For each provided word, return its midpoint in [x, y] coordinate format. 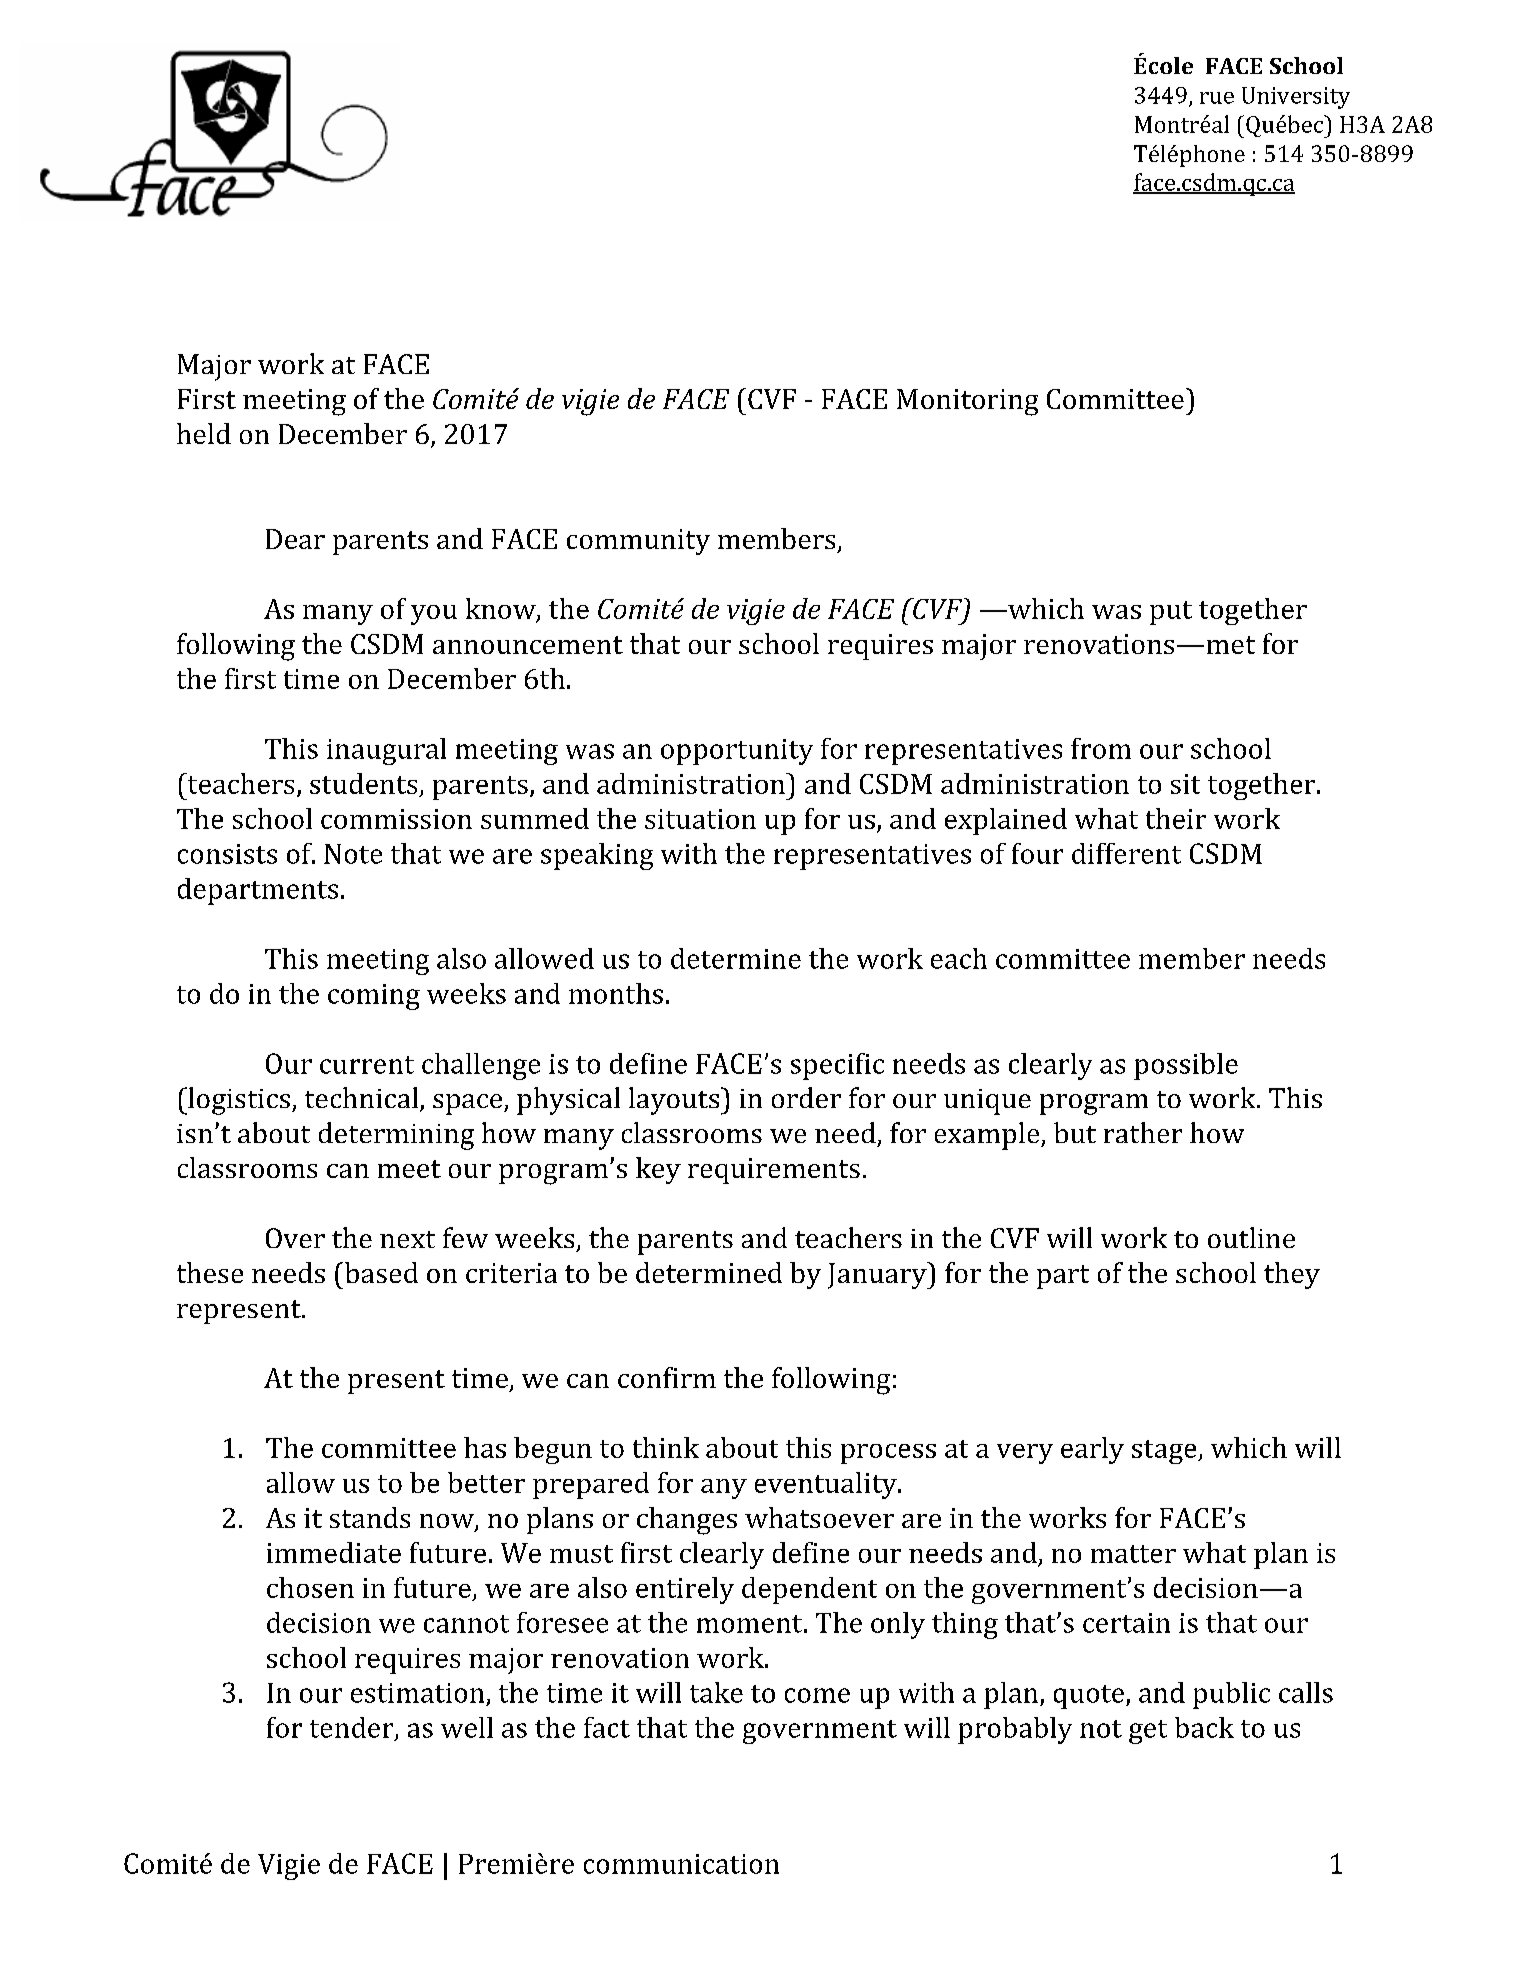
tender [353, 1728]
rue [1217, 98]
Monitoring [967, 402]
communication [681, 1864]
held [204, 433]
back [1204, 1727]
